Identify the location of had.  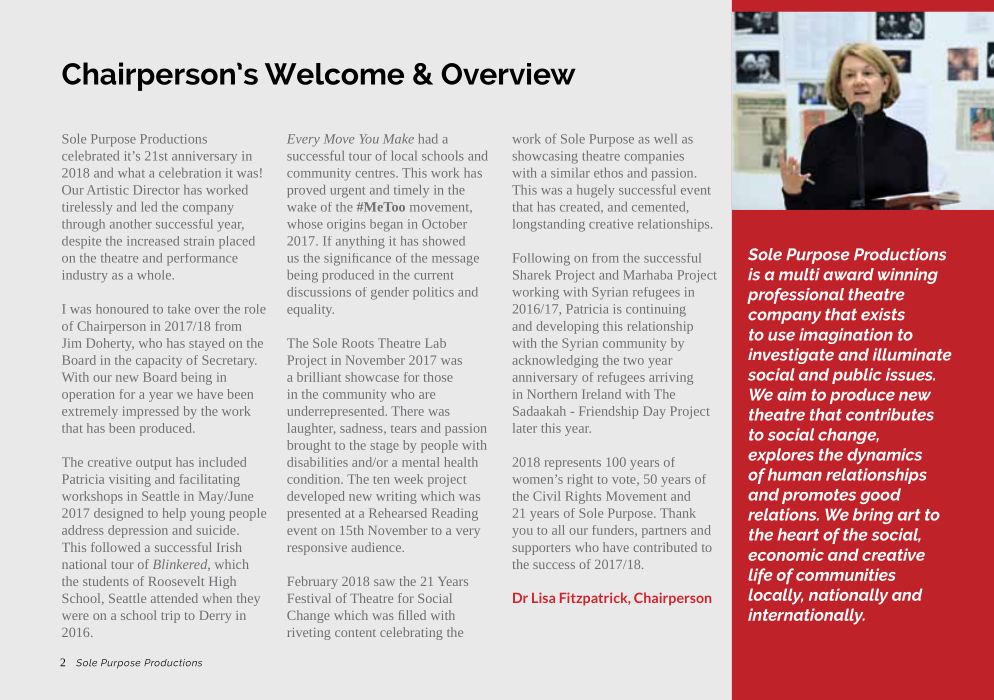
(428, 139).
